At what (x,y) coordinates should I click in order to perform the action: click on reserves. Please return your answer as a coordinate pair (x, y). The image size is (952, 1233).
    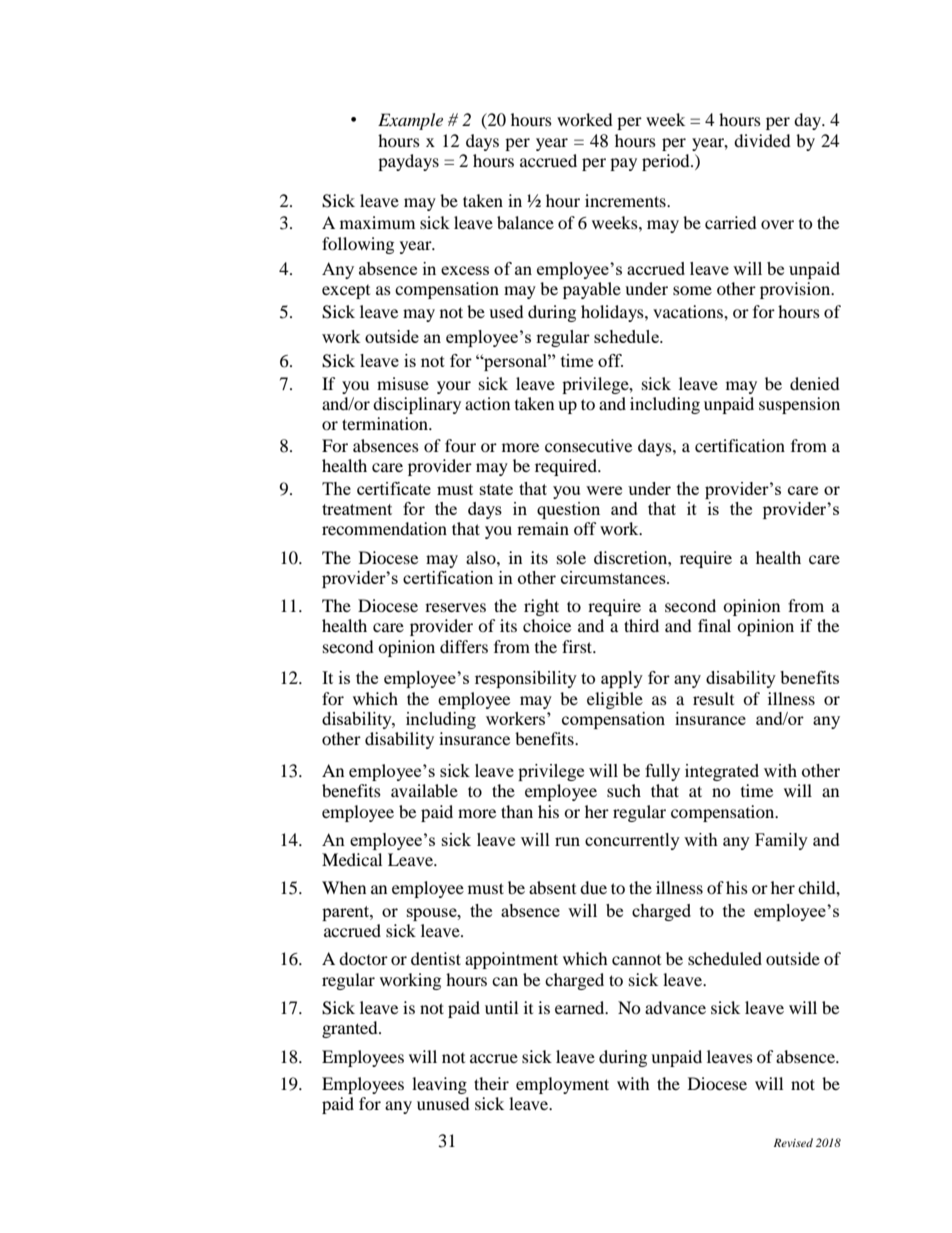
    Looking at the image, I should click on (455, 607).
